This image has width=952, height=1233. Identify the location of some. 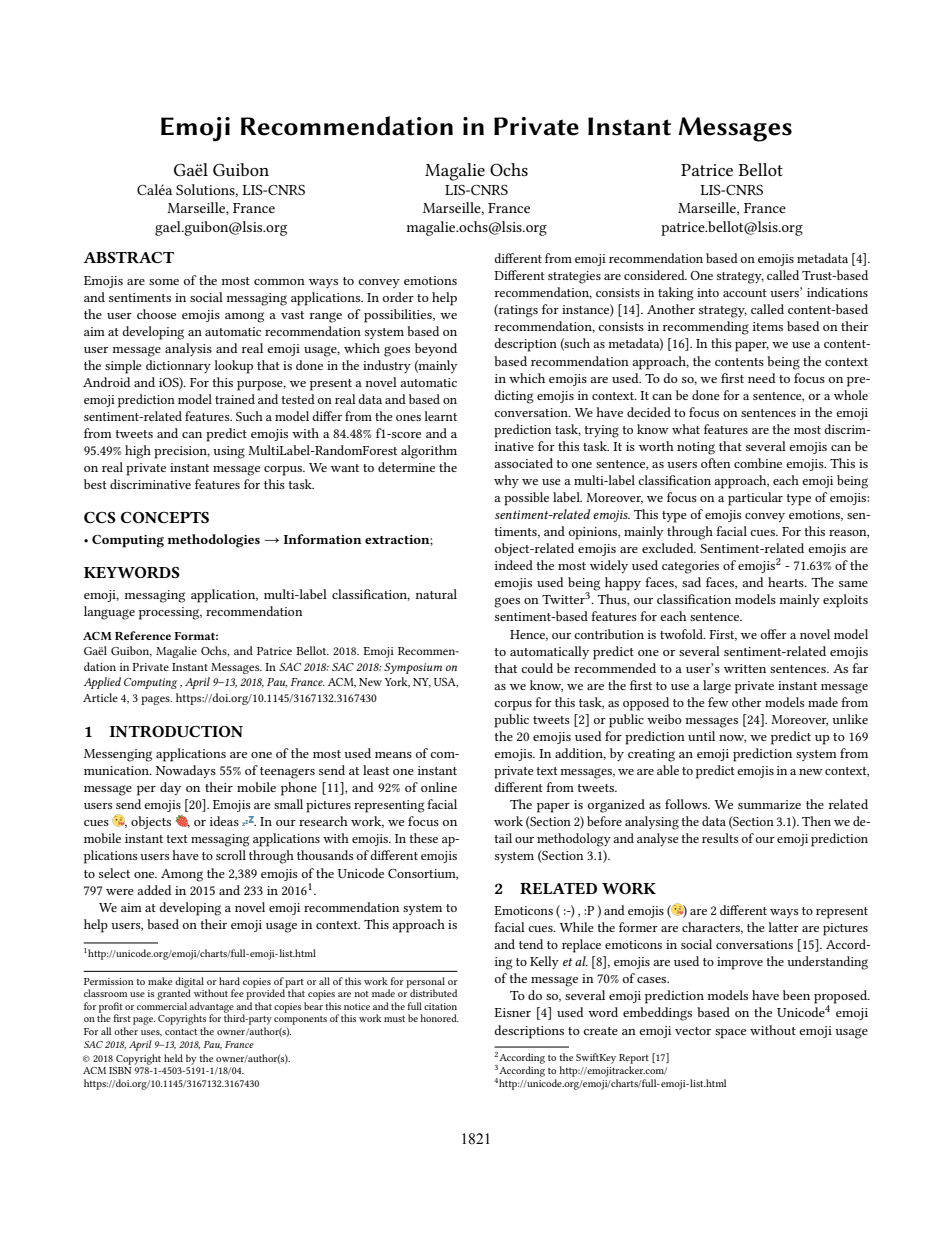
(164, 282).
